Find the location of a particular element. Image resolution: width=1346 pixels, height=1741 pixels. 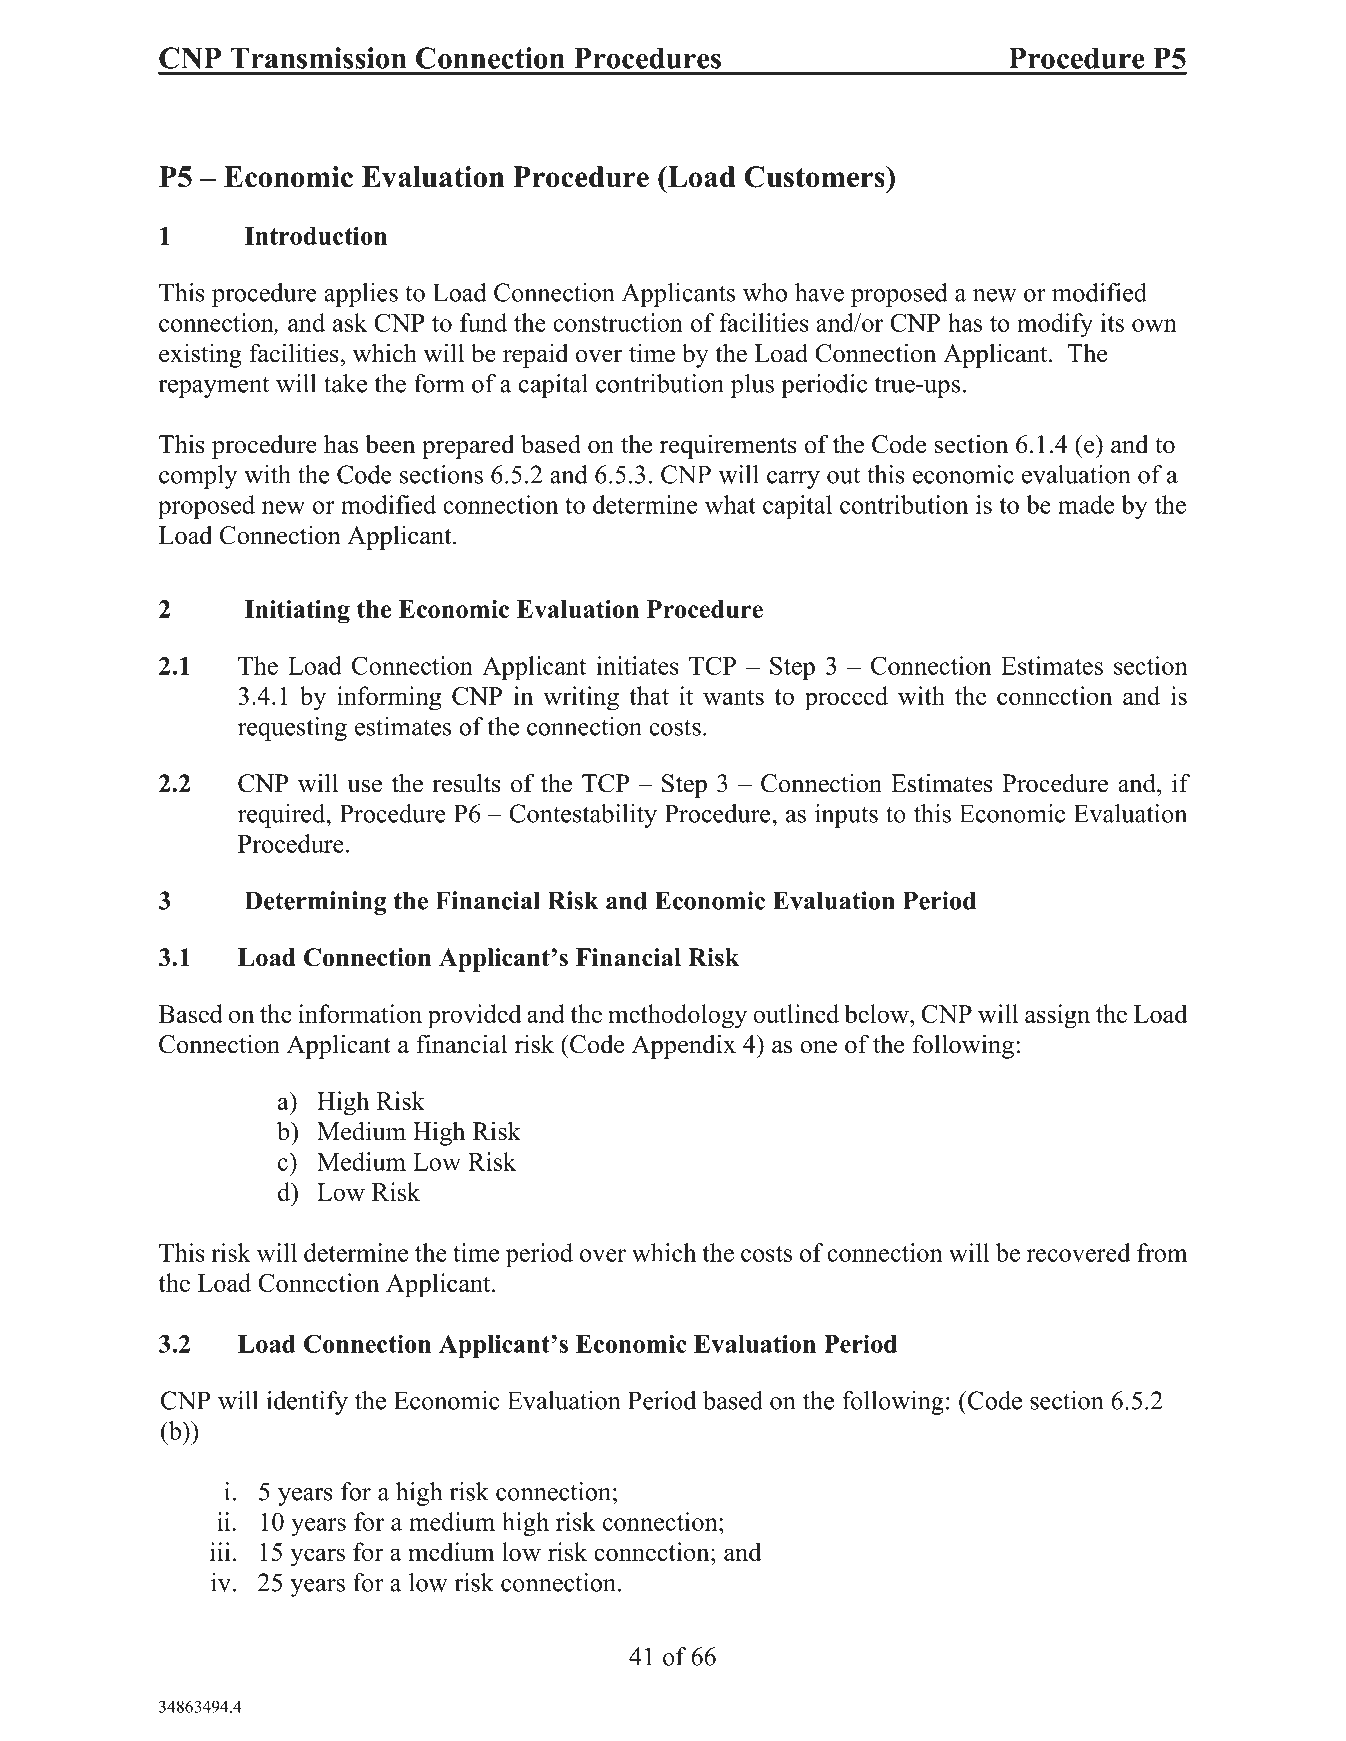

identify is located at coordinates (307, 1403).
